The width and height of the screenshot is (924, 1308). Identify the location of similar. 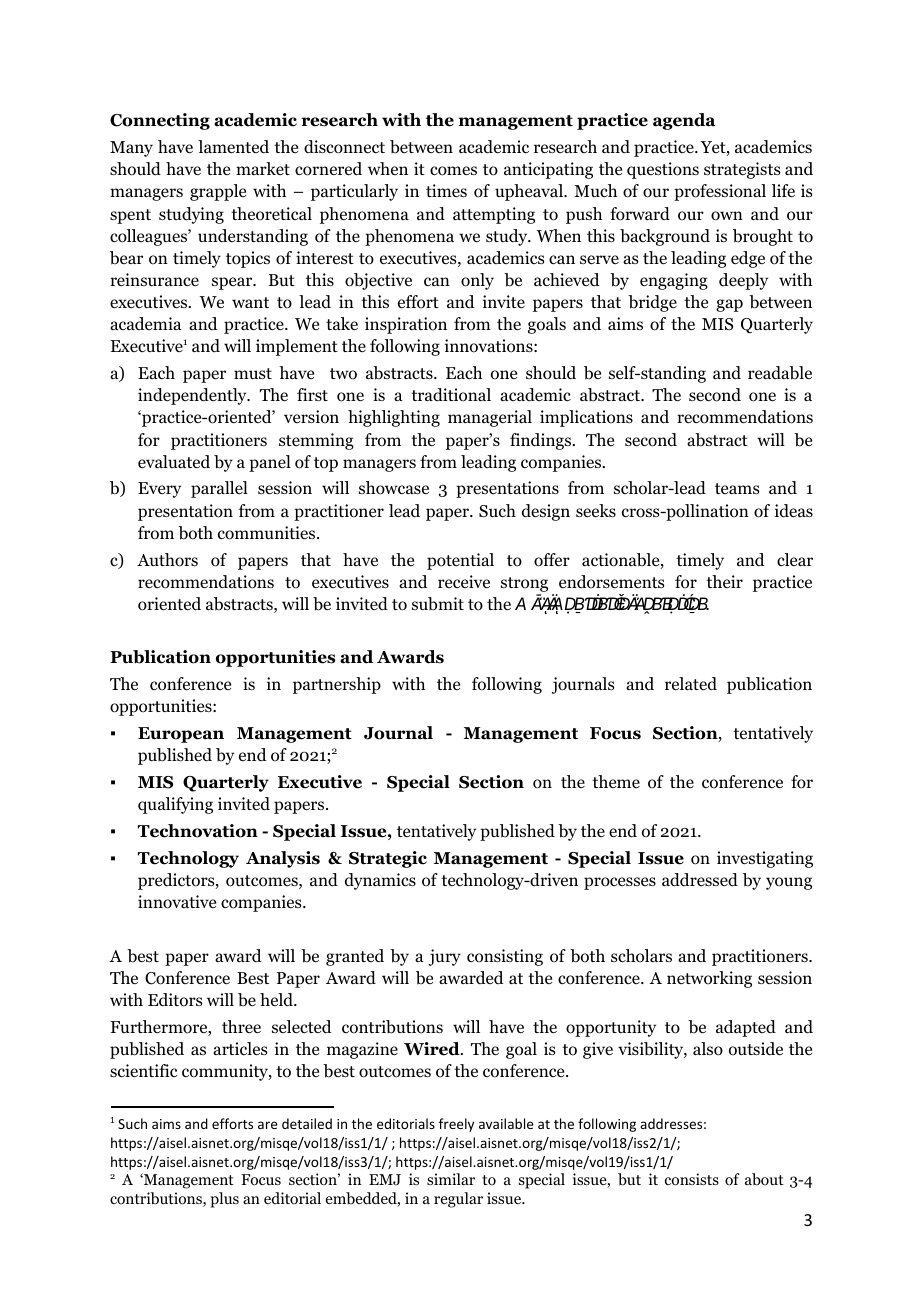
(451, 1179).
